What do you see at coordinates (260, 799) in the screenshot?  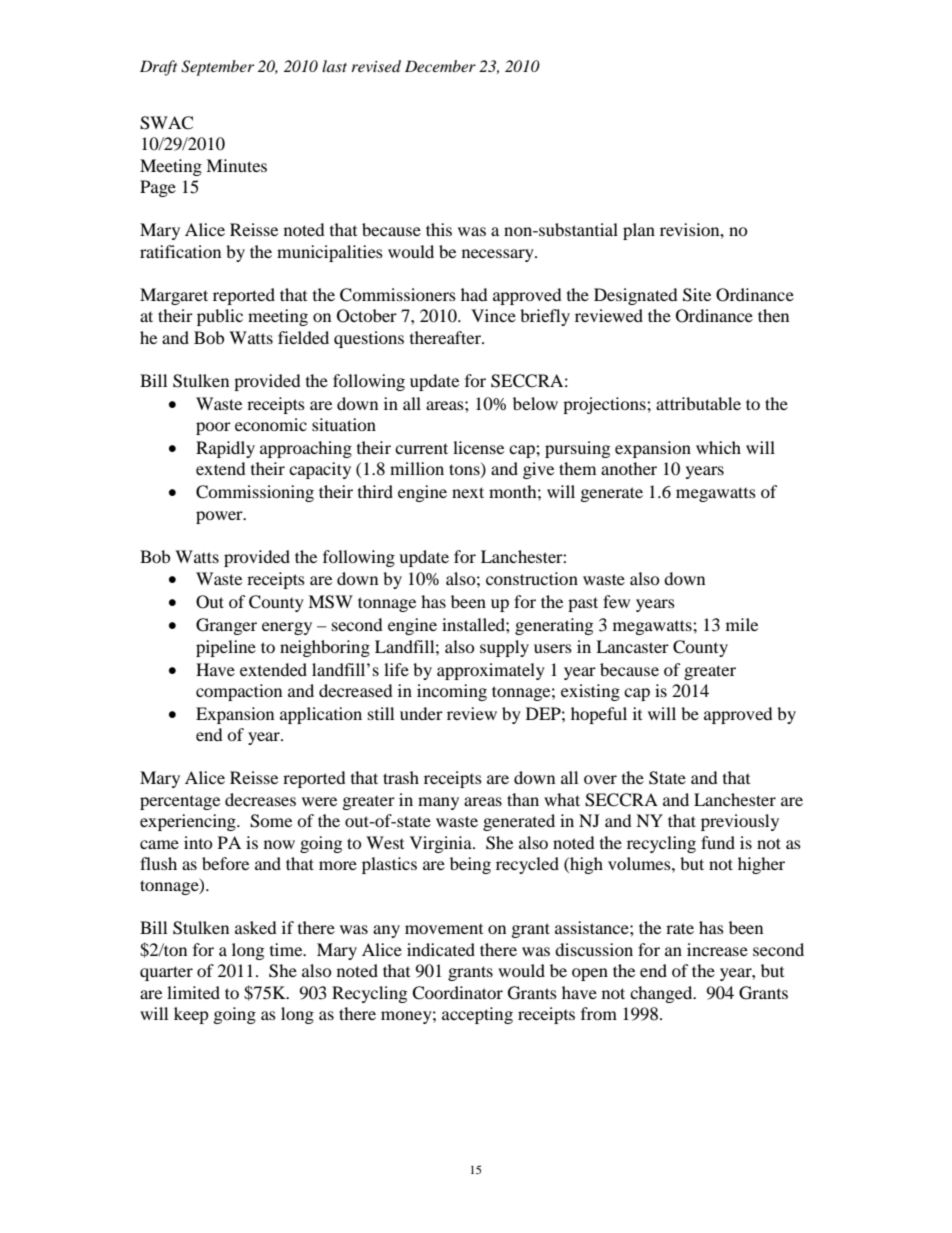 I see `decreases` at bounding box center [260, 799].
